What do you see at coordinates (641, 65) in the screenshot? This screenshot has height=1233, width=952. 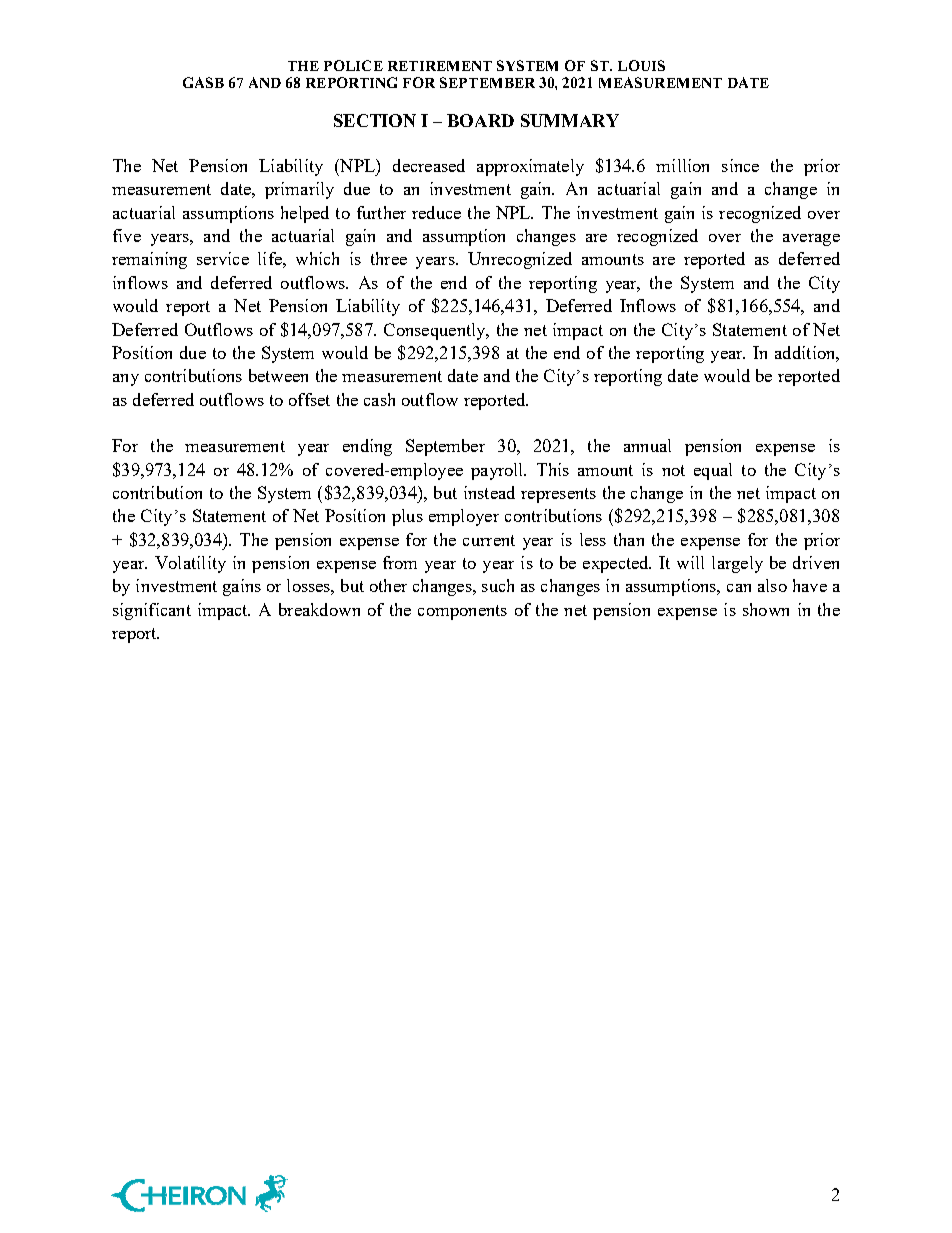 I see `LOUIS` at bounding box center [641, 65].
